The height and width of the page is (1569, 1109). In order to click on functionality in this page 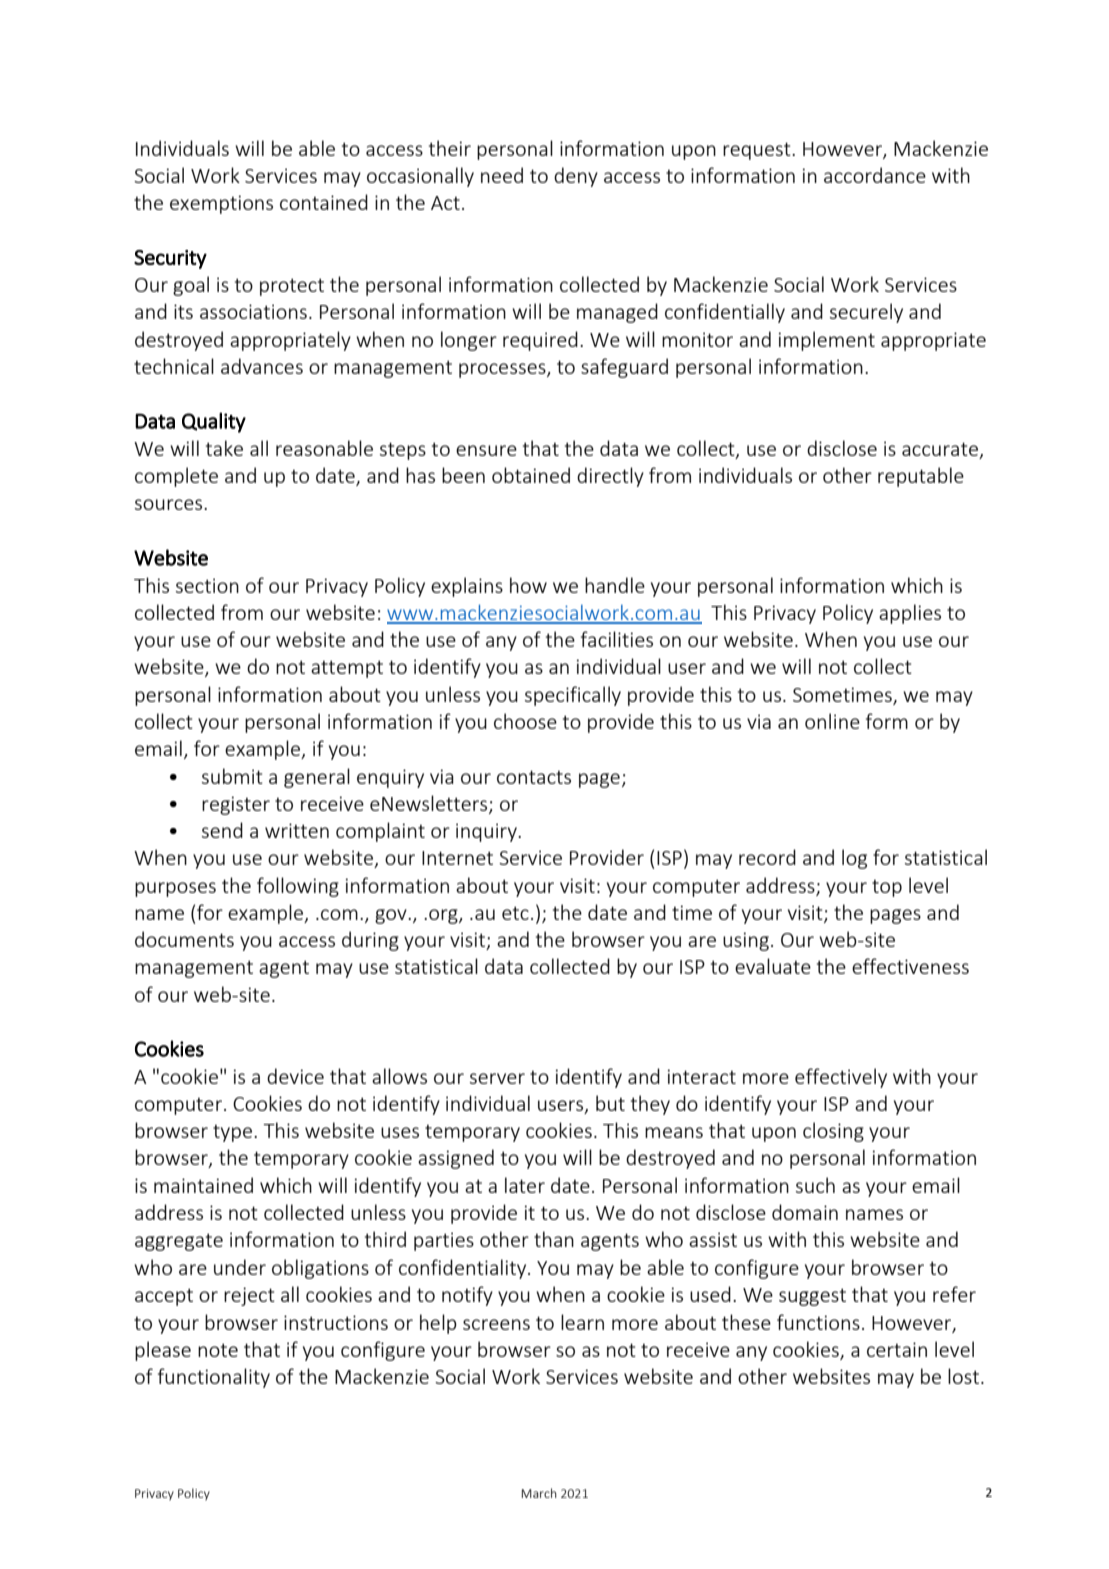, I will do `click(214, 1378)`.
